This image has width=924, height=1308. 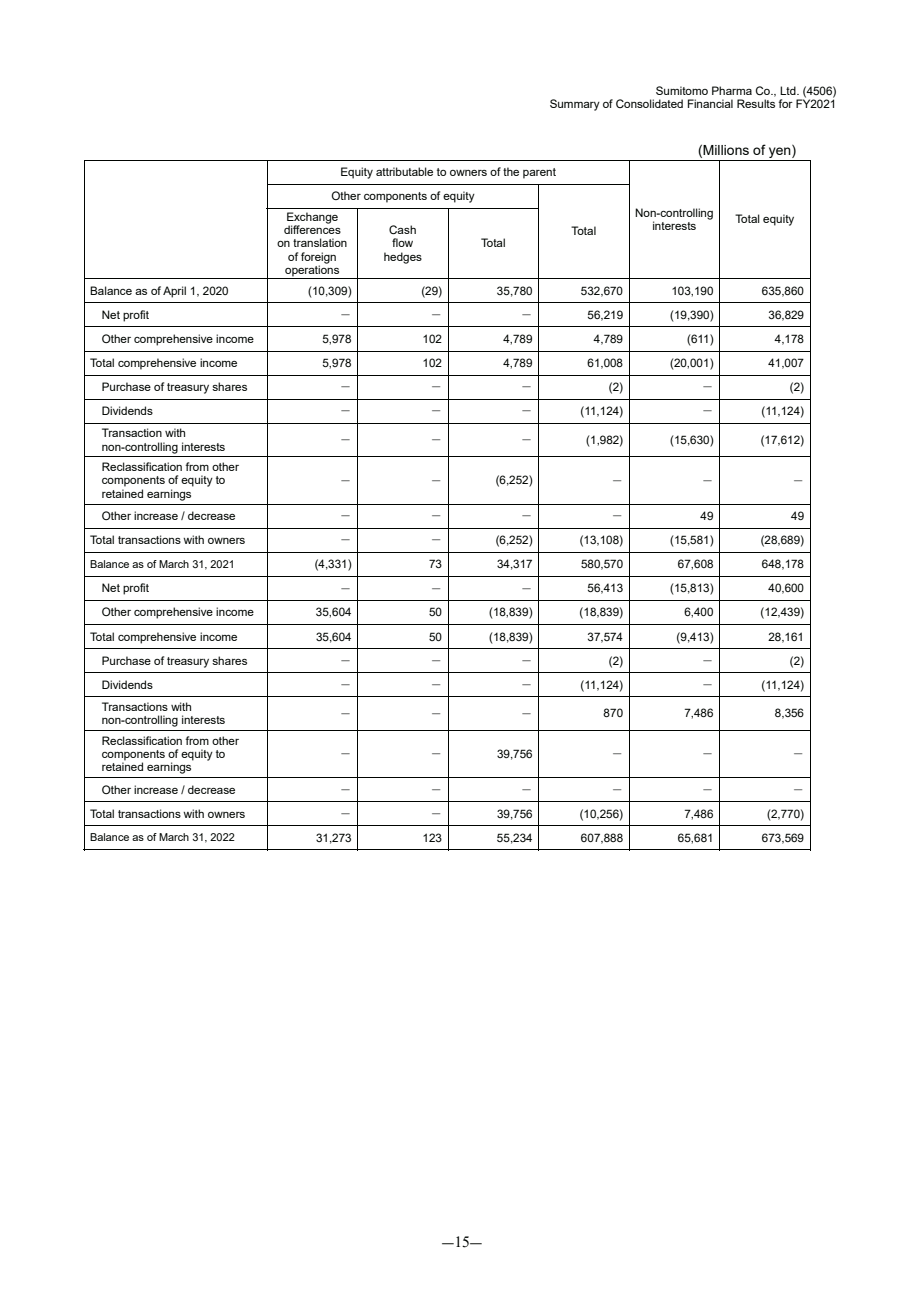 I want to click on Consolidated, so click(x=649, y=103).
